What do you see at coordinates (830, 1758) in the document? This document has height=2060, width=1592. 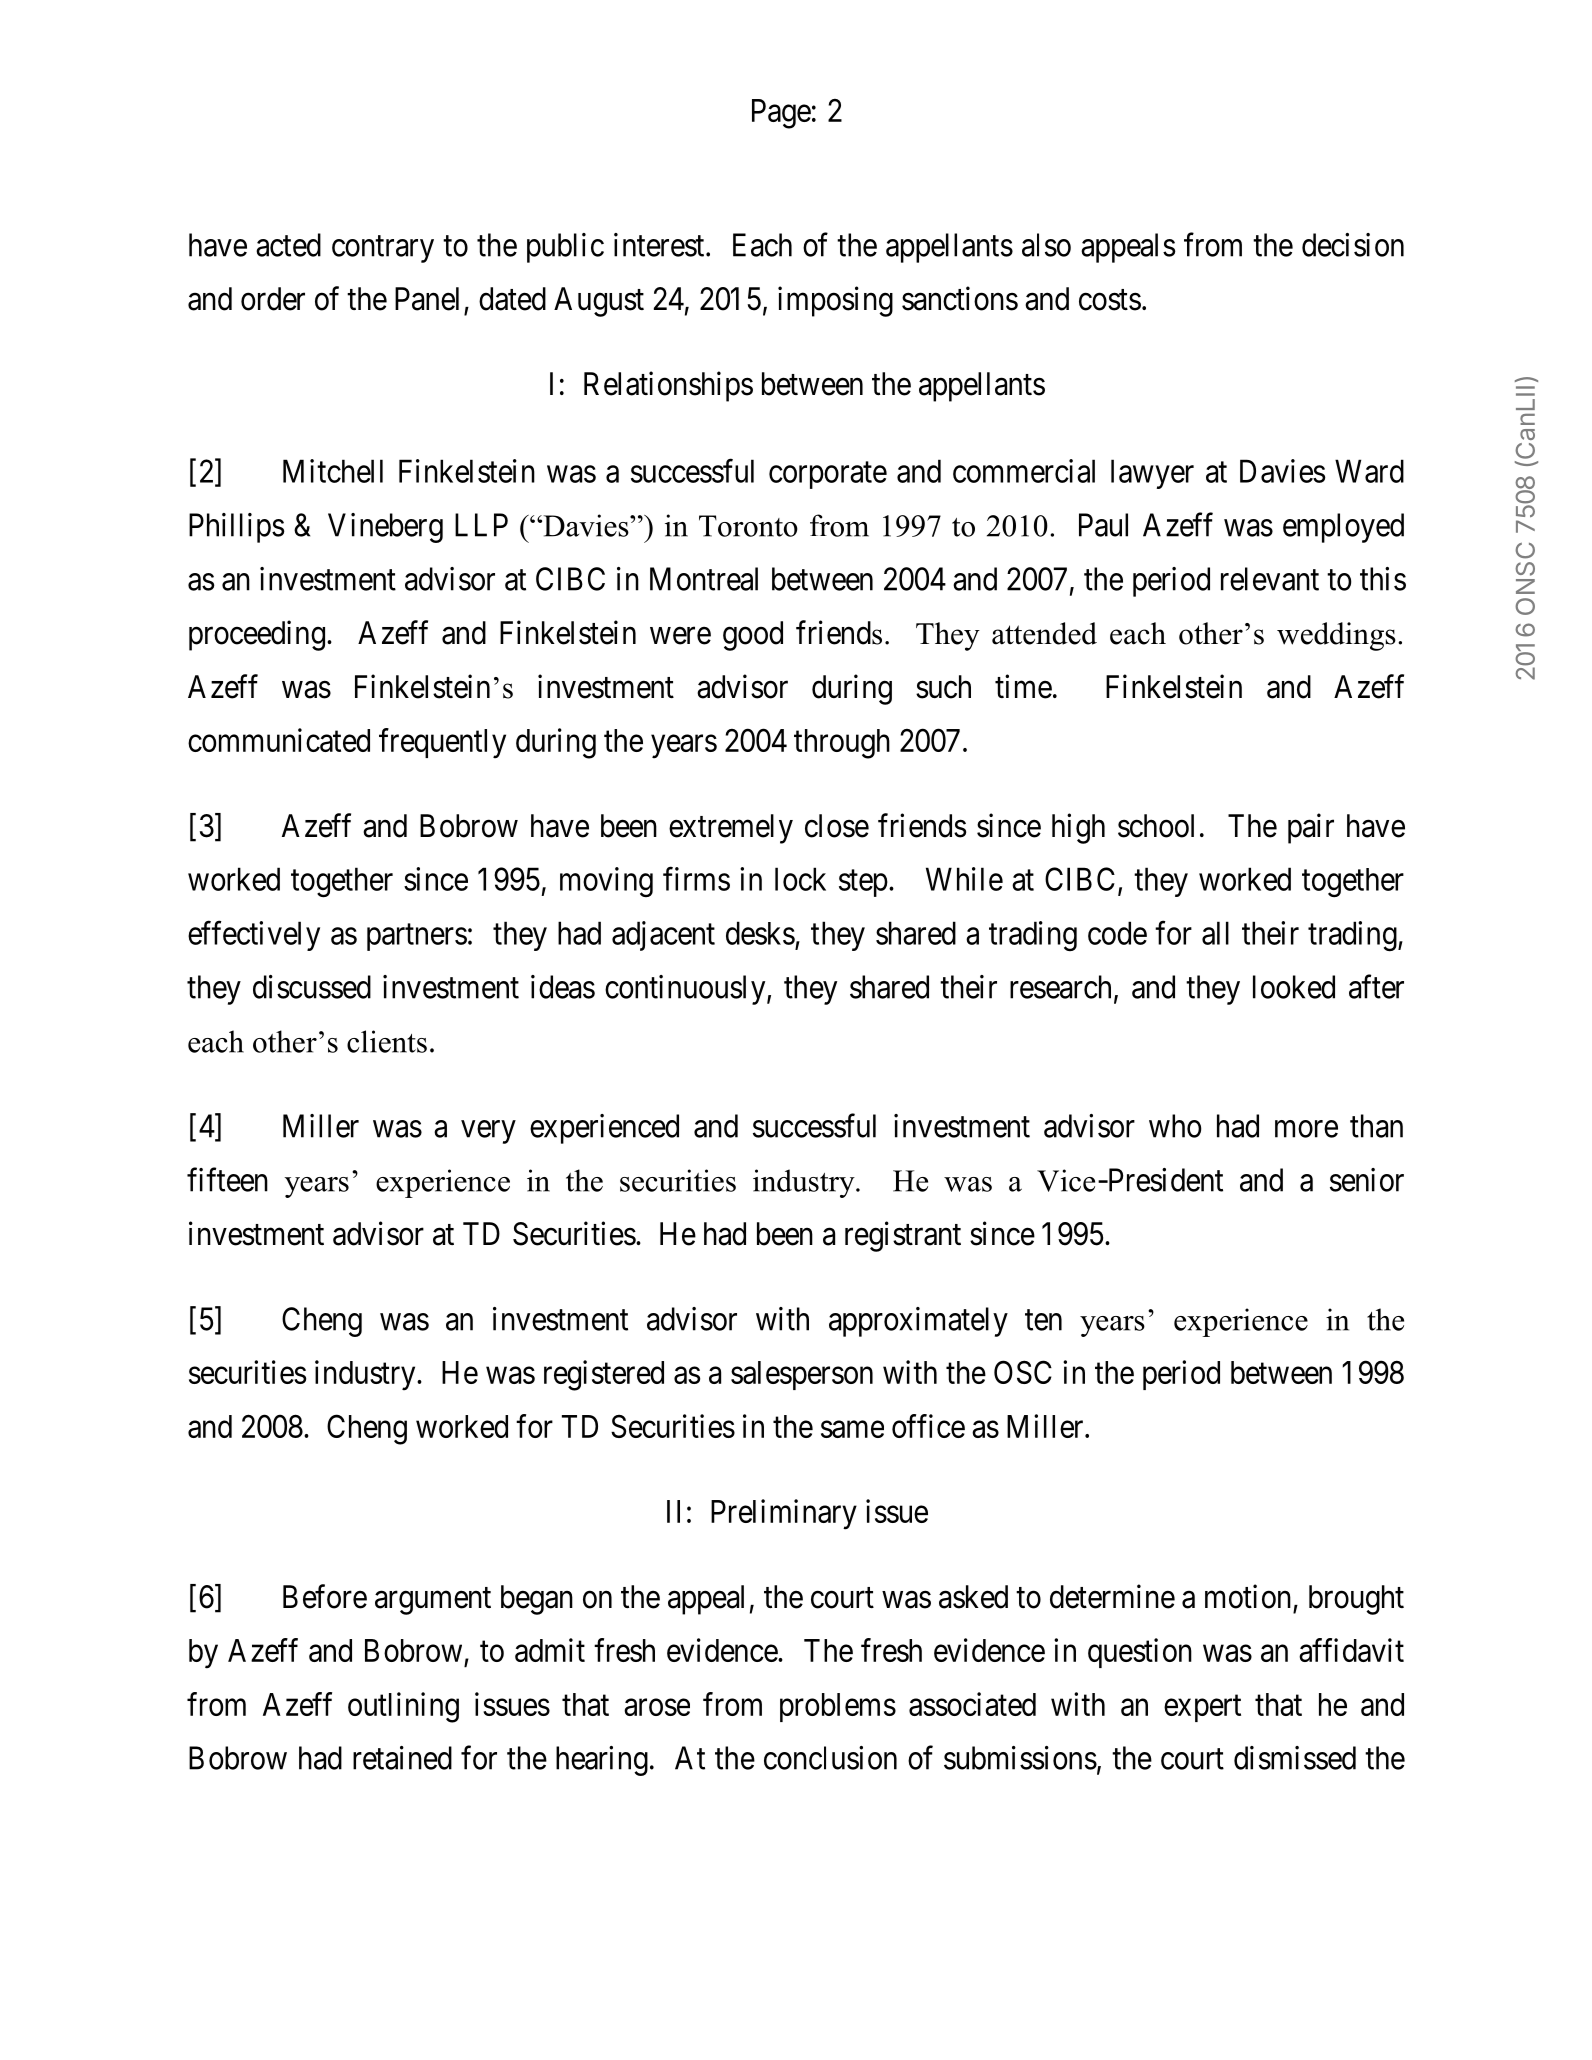 I see `conclusion` at bounding box center [830, 1758].
